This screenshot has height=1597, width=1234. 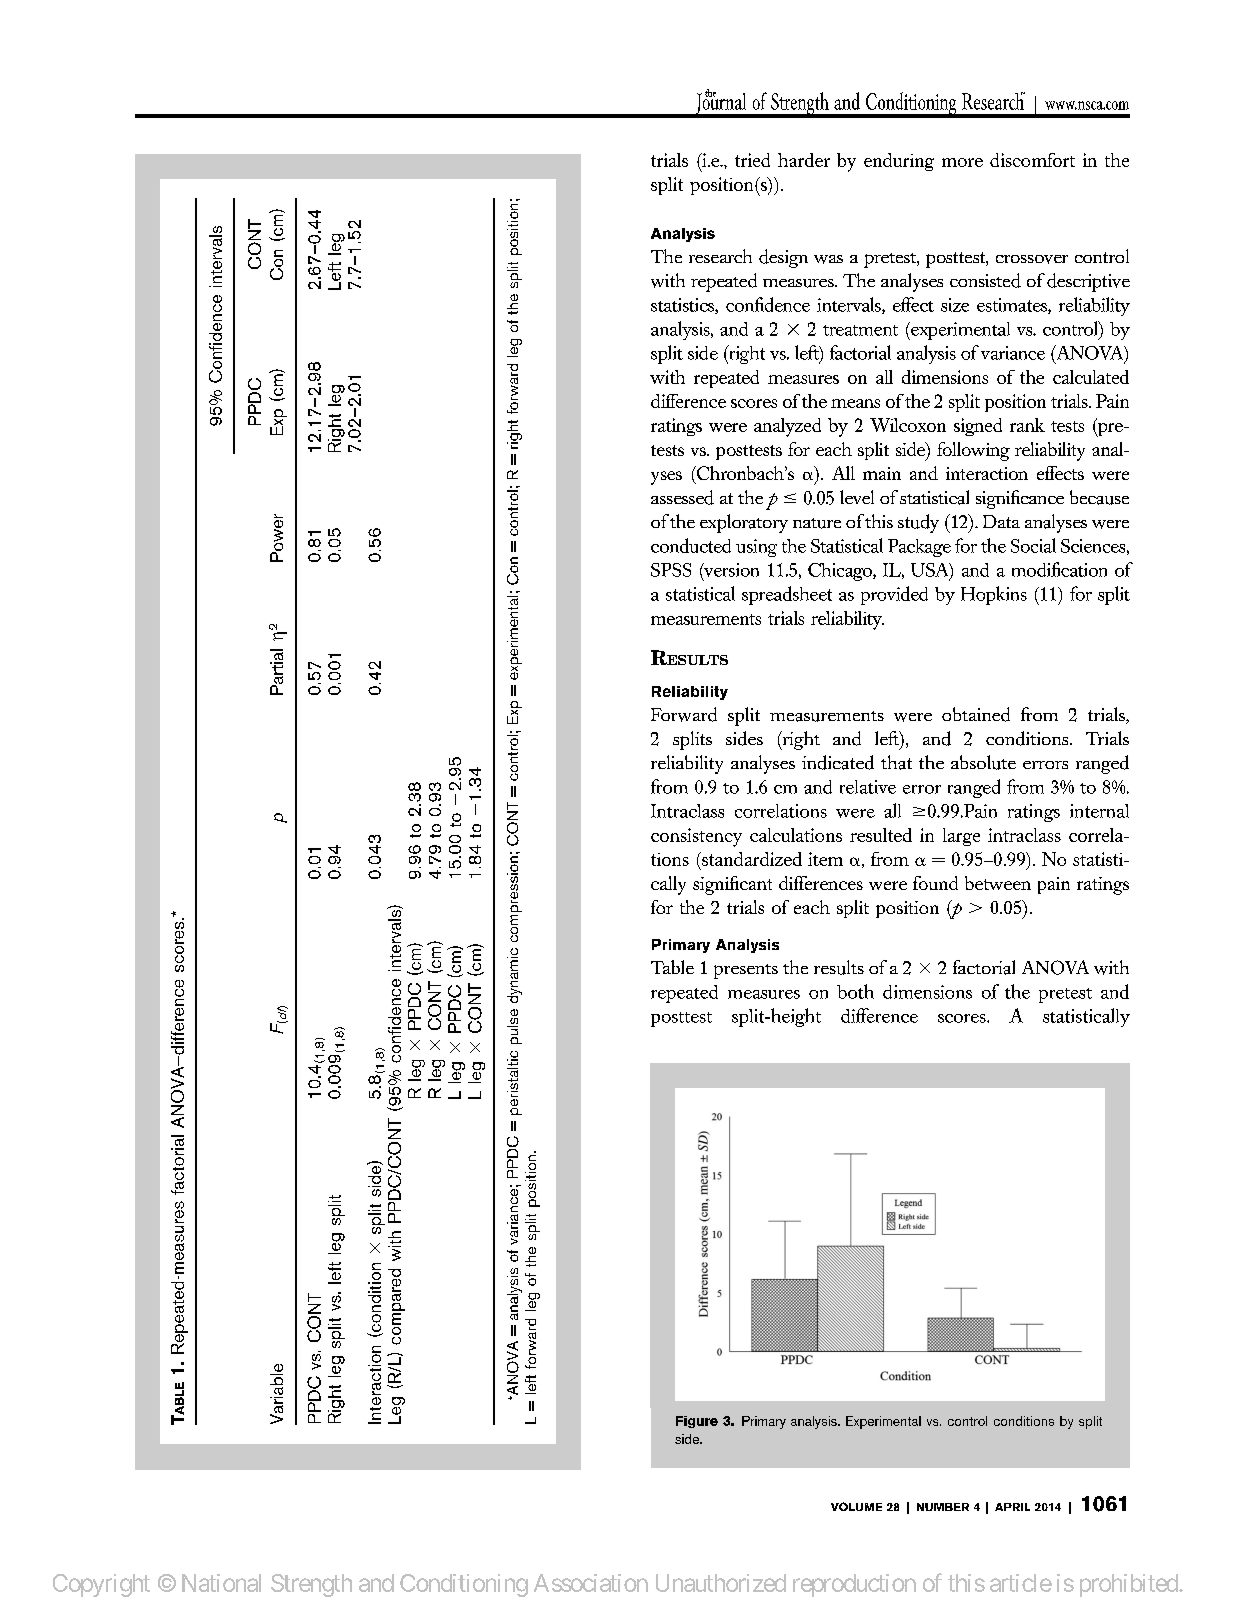 What do you see at coordinates (881, 835) in the screenshot?
I see `resulted` at bounding box center [881, 835].
